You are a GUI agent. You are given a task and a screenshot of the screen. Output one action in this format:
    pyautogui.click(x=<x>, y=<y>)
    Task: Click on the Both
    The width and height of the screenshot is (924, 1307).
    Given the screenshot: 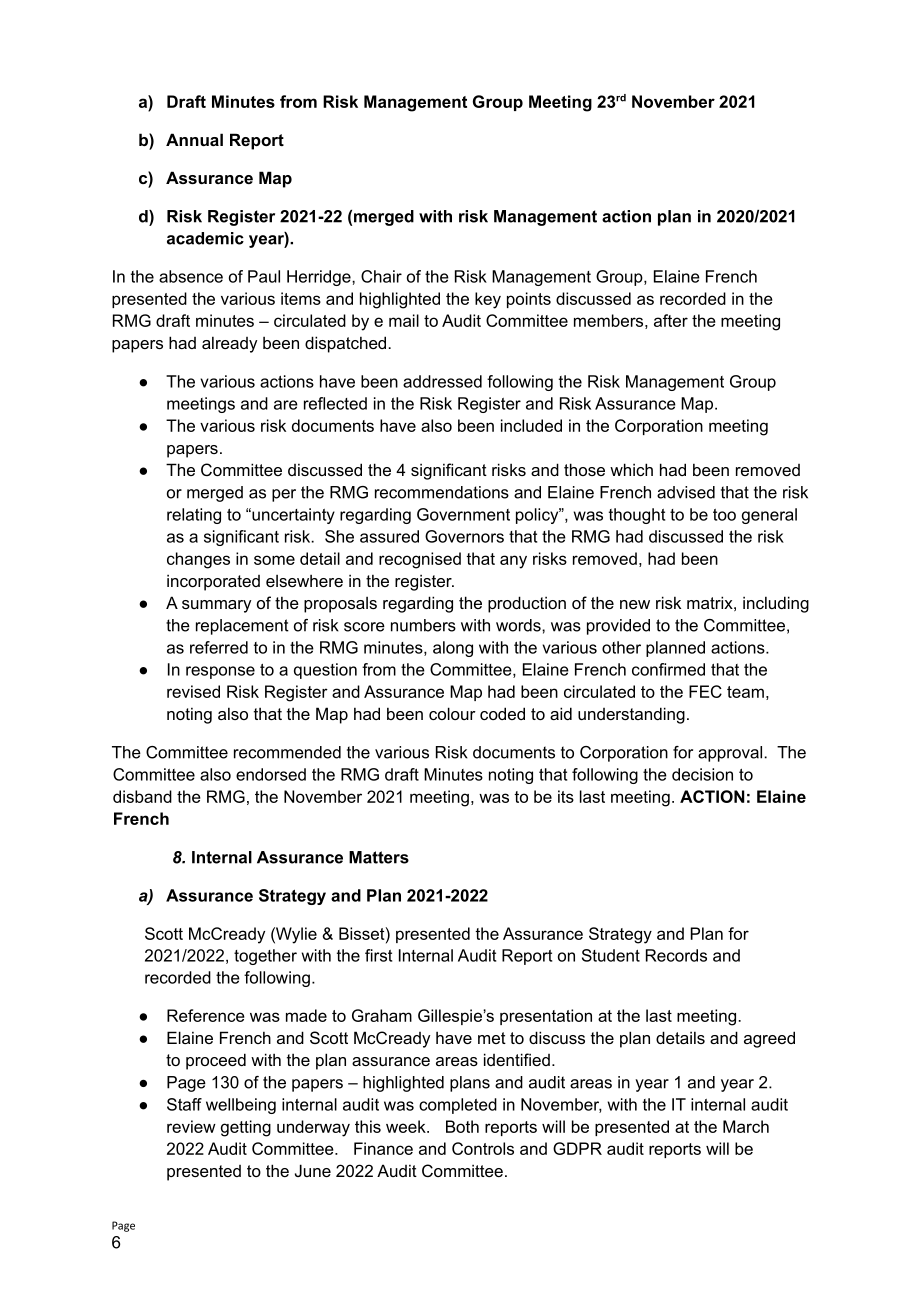 What is the action you would take?
    pyautogui.click(x=462, y=1126)
